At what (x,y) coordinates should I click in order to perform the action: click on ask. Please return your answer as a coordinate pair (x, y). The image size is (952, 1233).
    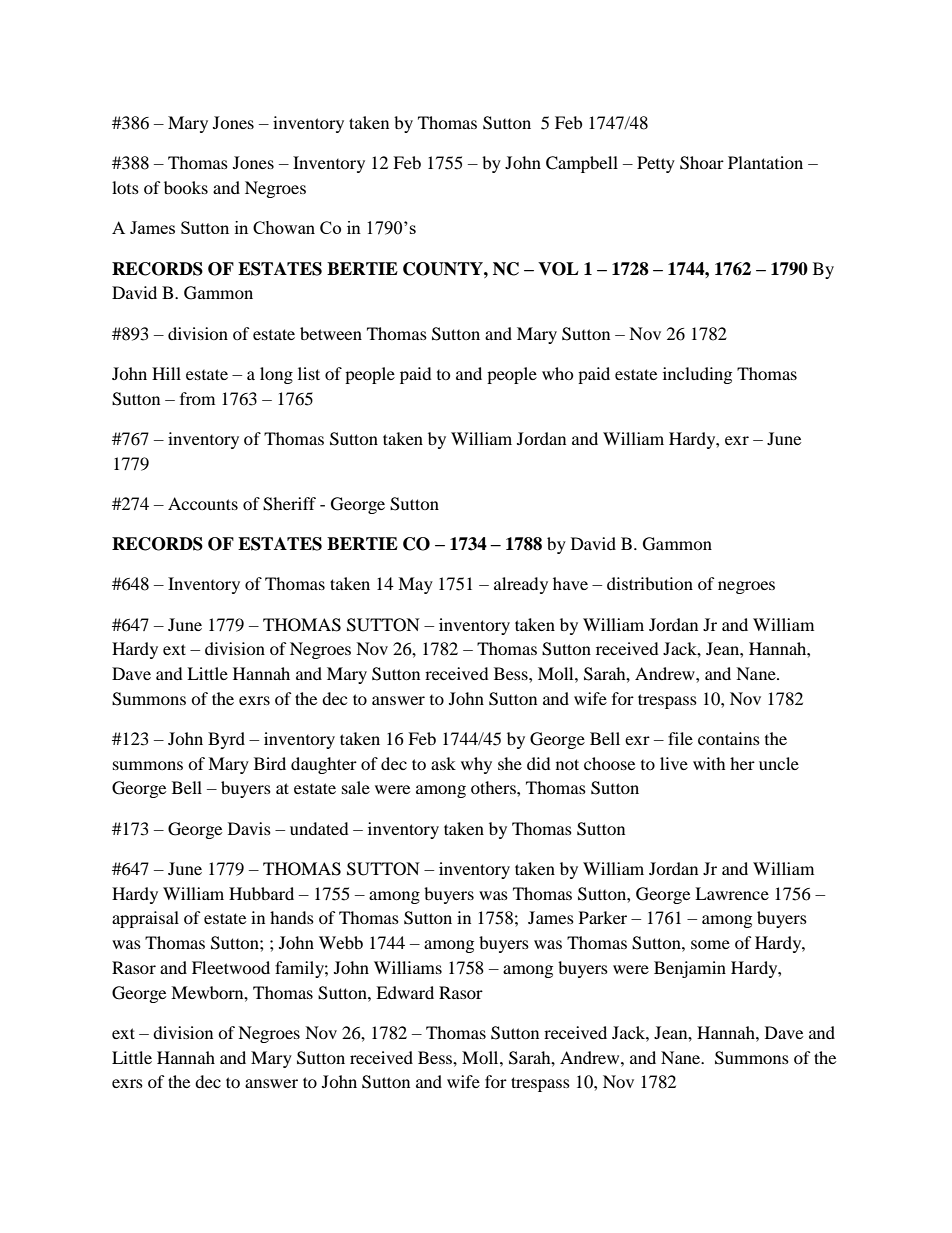
    Looking at the image, I should click on (443, 763).
